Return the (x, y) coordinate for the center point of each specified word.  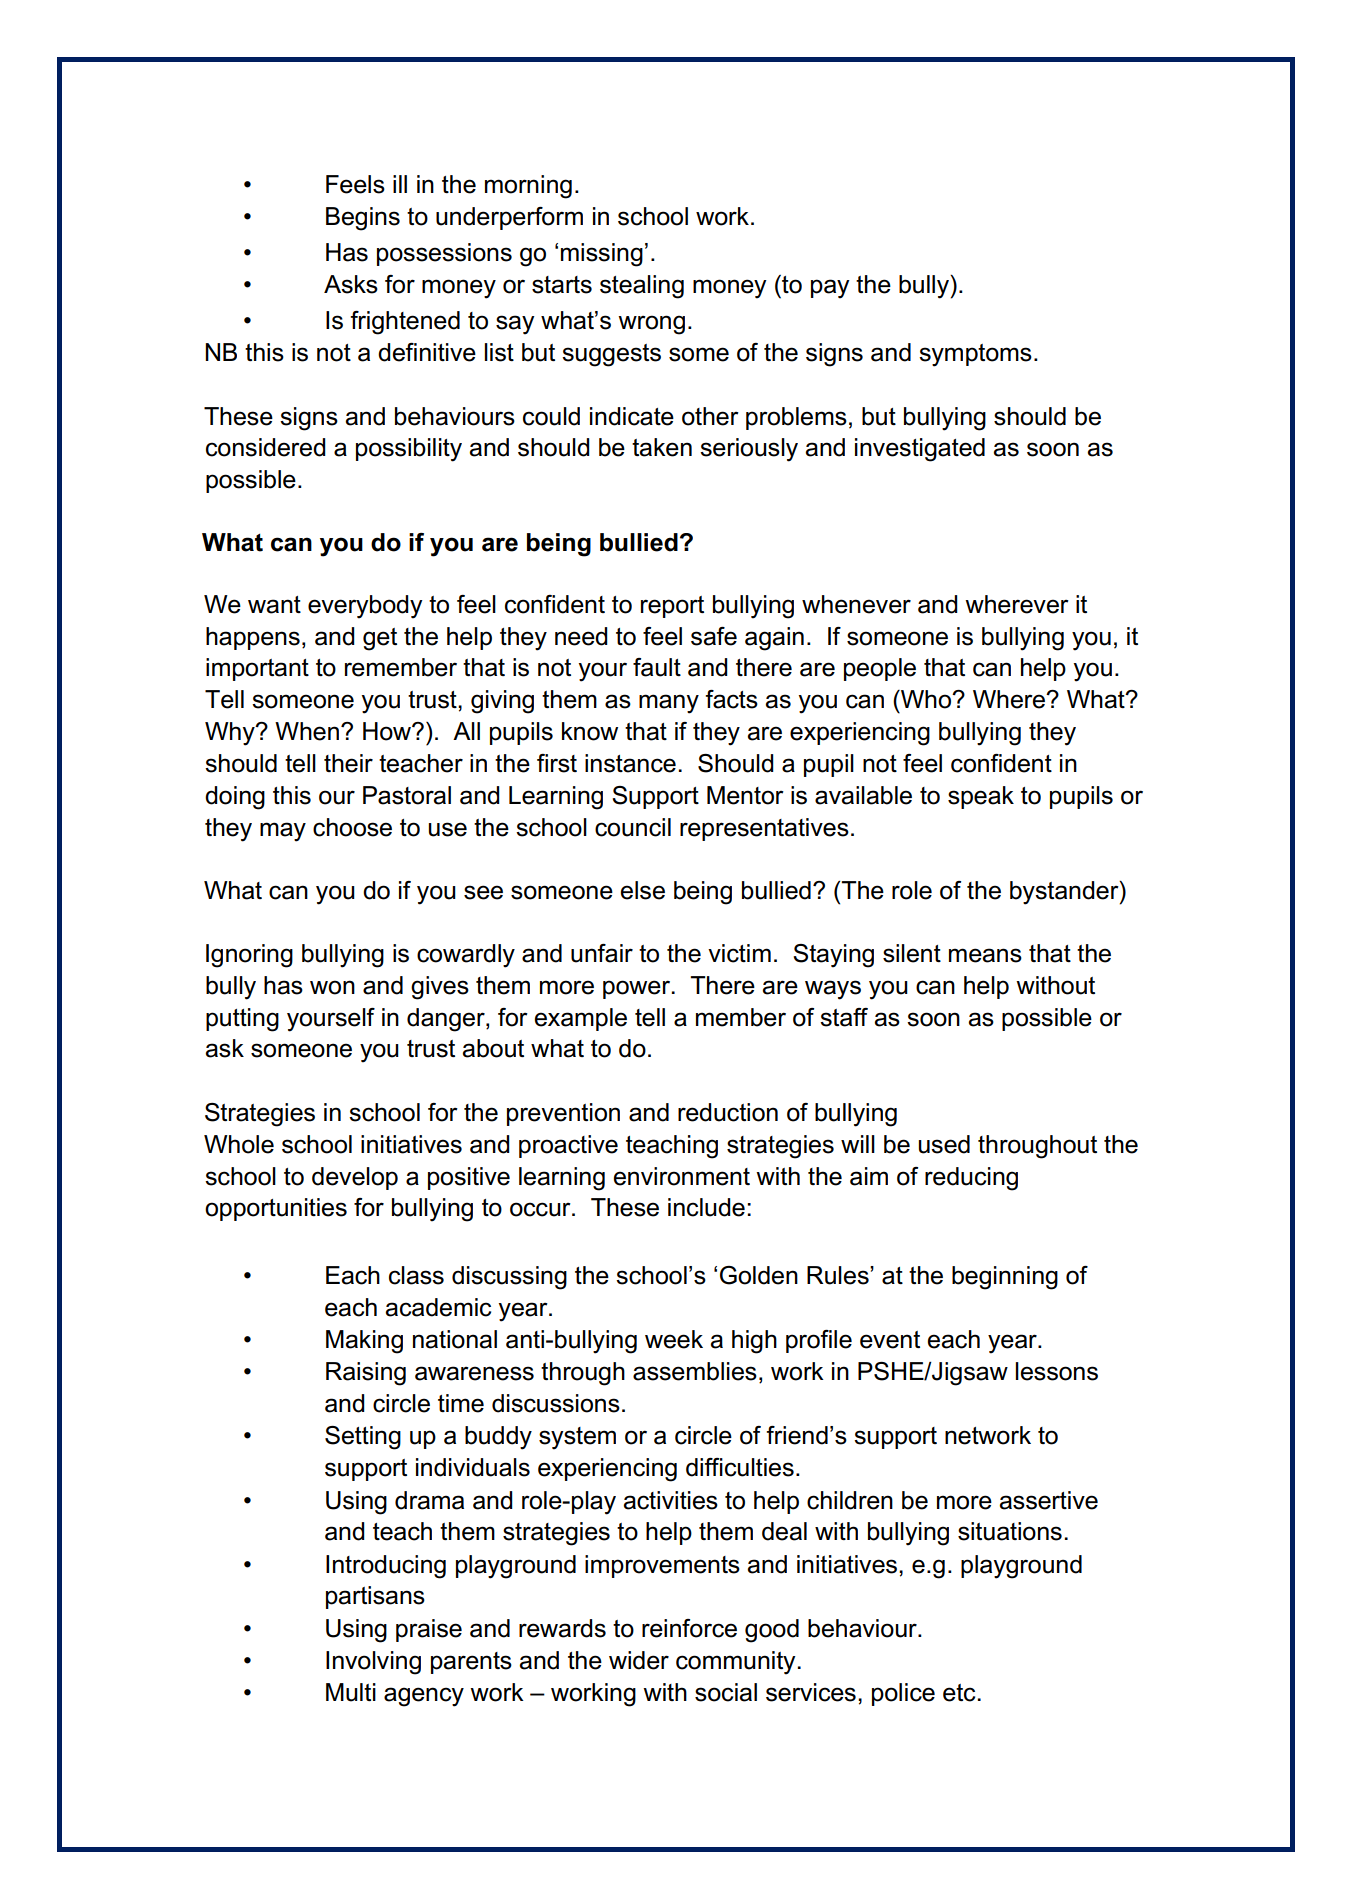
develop (355, 1178)
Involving (373, 1663)
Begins (363, 219)
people (880, 669)
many (669, 704)
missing (602, 255)
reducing (971, 1179)
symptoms (975, 355)
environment (682, 1176)
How (388, 731)
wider (639, 1660)
